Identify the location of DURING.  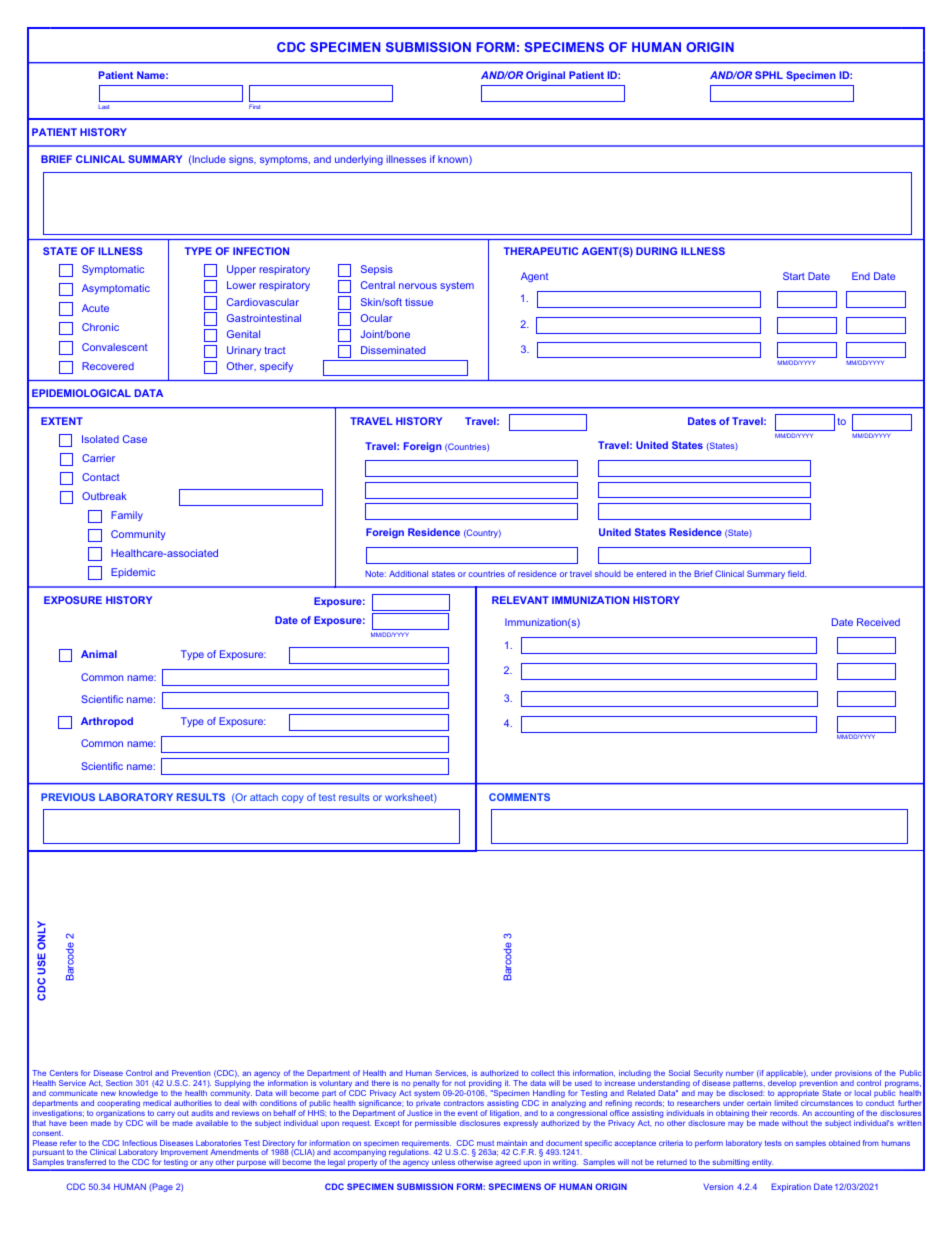
(656, 251).
